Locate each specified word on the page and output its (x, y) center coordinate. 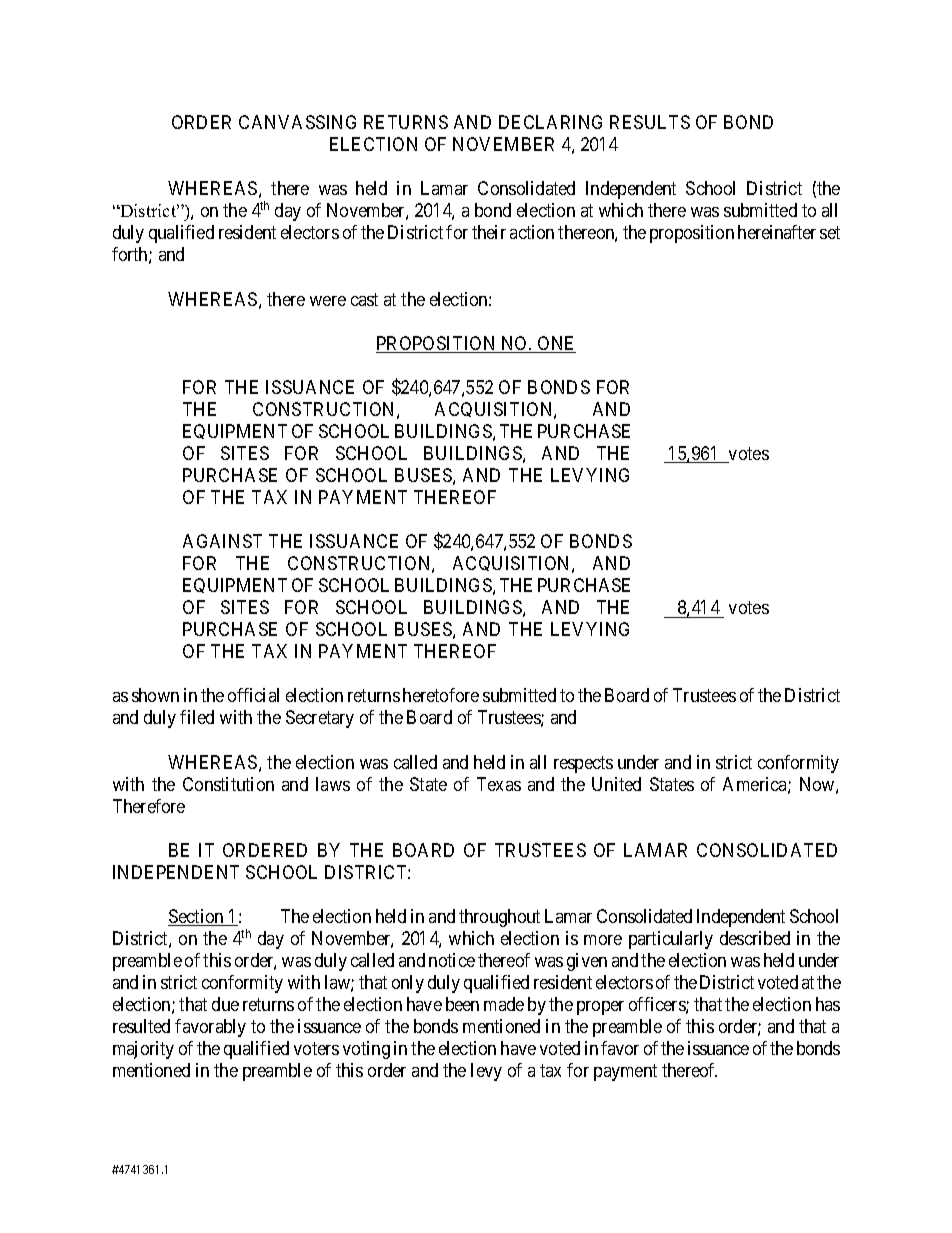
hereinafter (777, 232)
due (225, 1004)
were (328, 301)
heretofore (441, 695)
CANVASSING (297, 122)
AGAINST (222, 541)
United (616, 784)
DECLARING (550, 122)
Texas (499, 784)
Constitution (228, 784)
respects (583, 764)
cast (364, 299)
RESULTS (650, 122)
